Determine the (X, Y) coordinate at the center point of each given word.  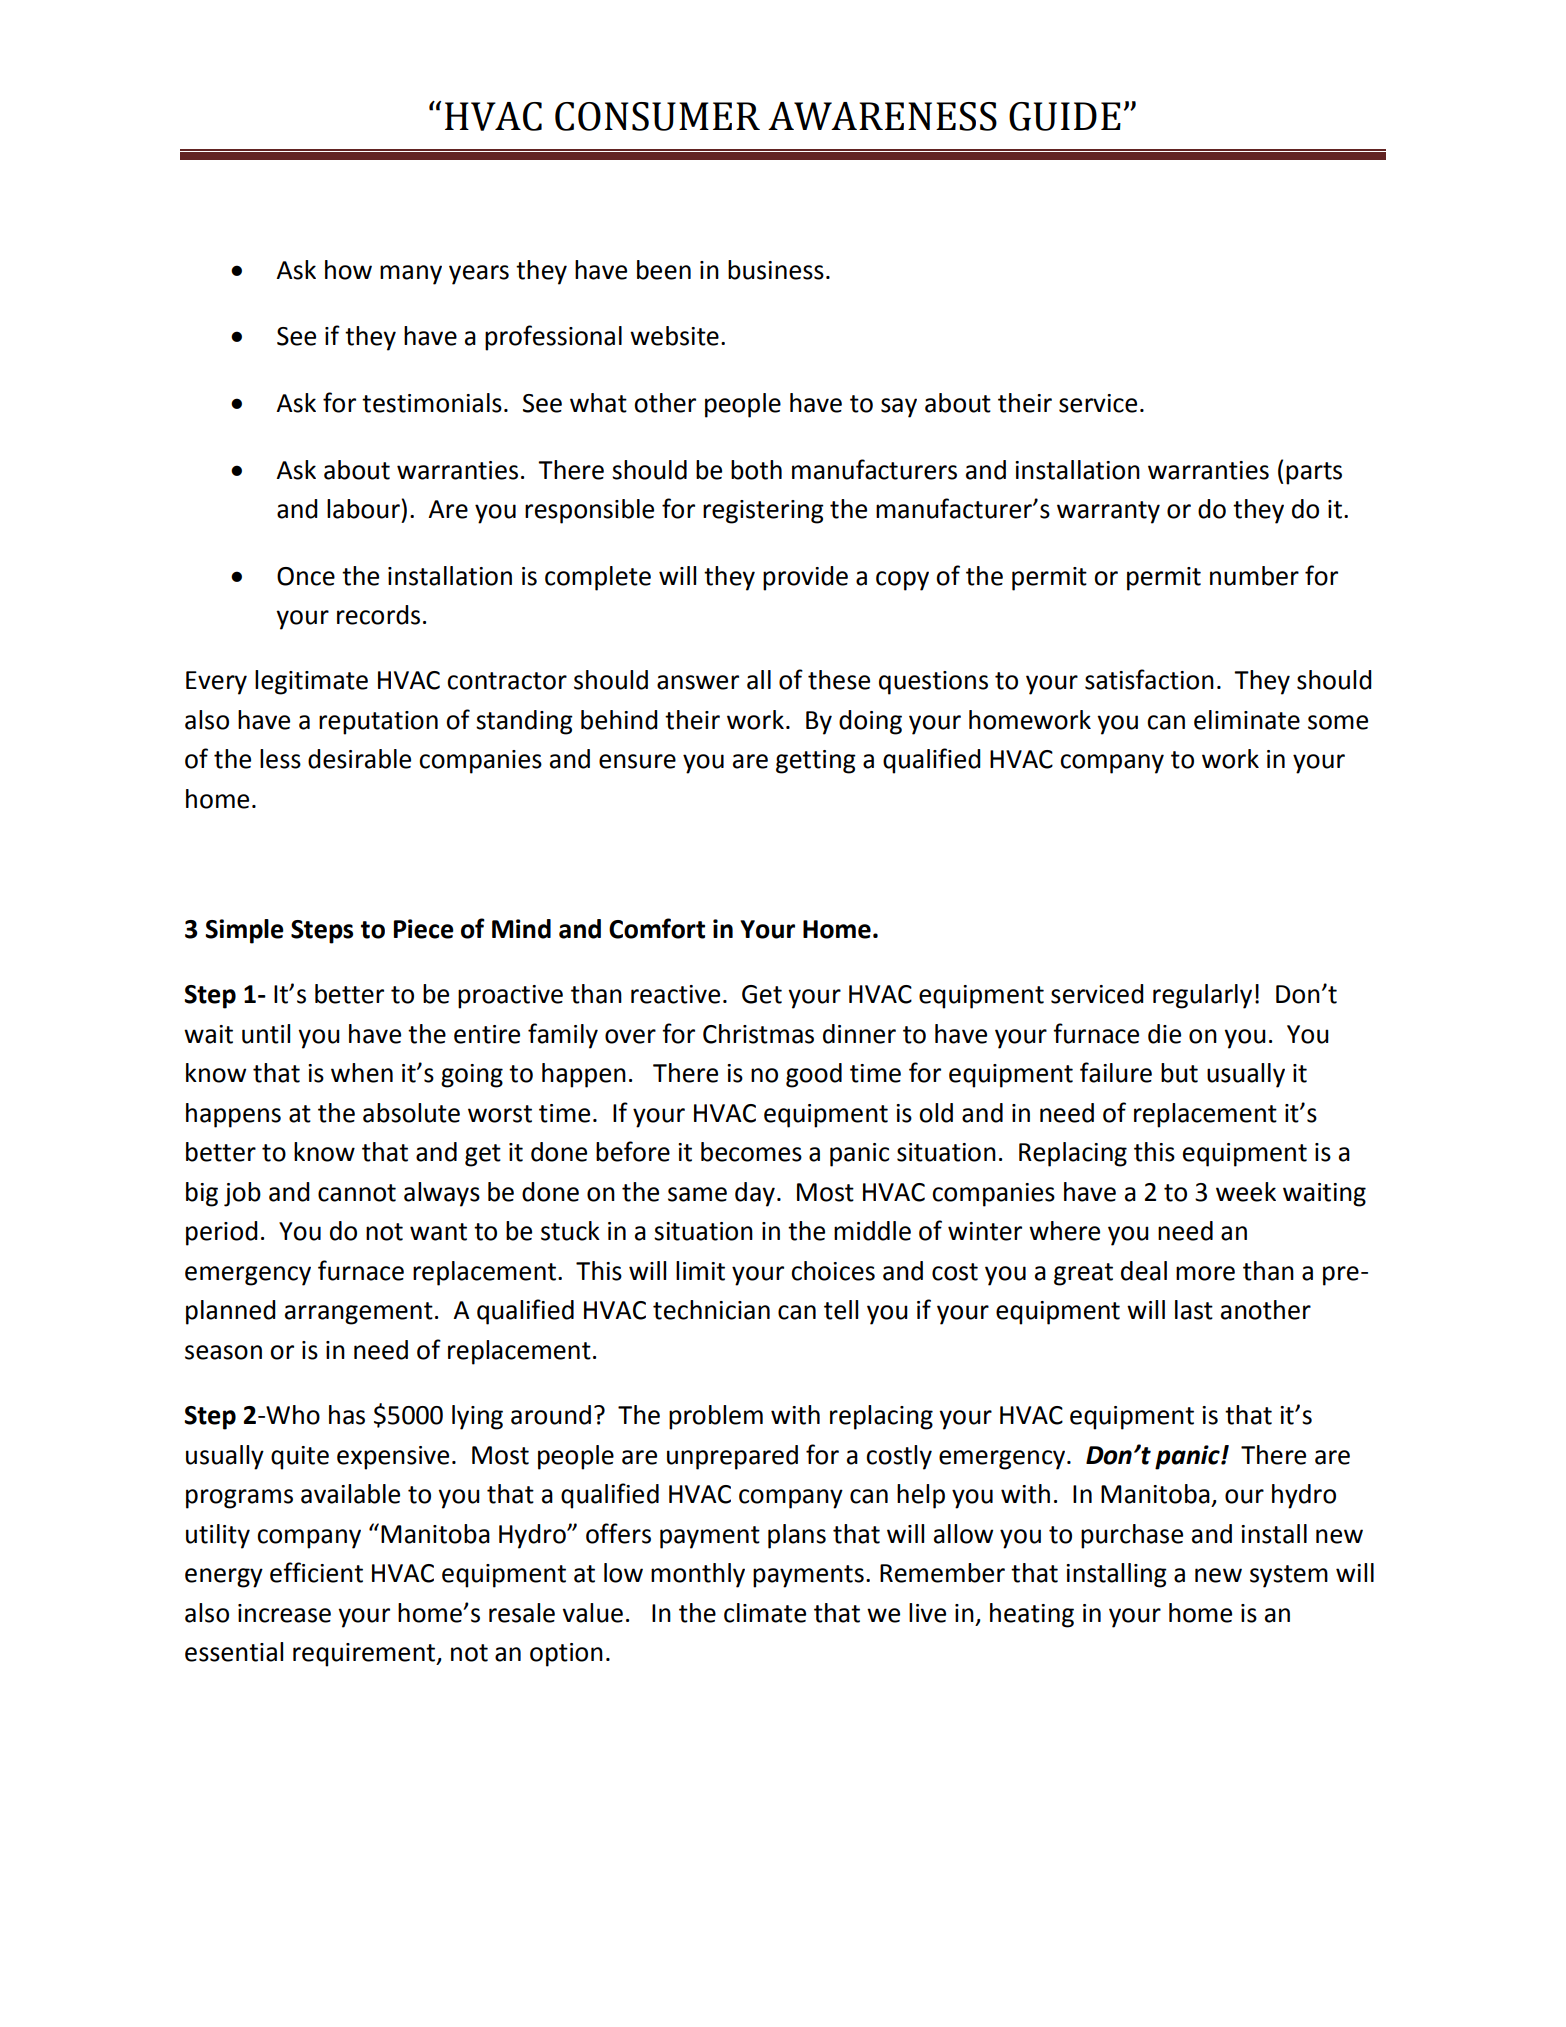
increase (284, 1613)
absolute (411, 1113)
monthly (698, 1575)
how (348, 270)
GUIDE (1065, 116)
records (378, 615)
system (1289, 1576)
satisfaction (1149, 679)
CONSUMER (657, 116)
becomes (751, 1152)
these (839, 680)
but (1179, 1073)
